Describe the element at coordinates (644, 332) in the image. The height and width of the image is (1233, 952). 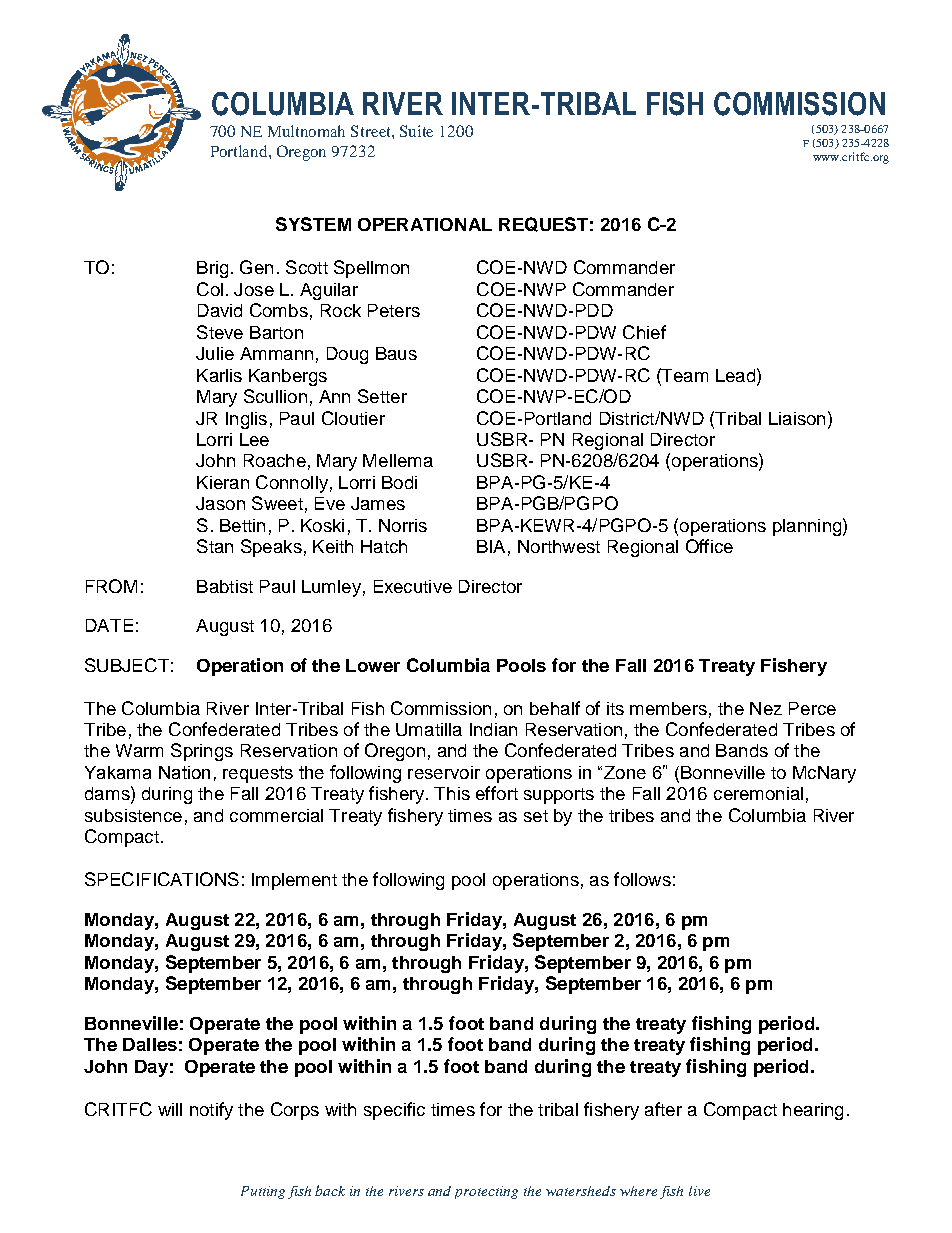
I see `Chief` at that location.
